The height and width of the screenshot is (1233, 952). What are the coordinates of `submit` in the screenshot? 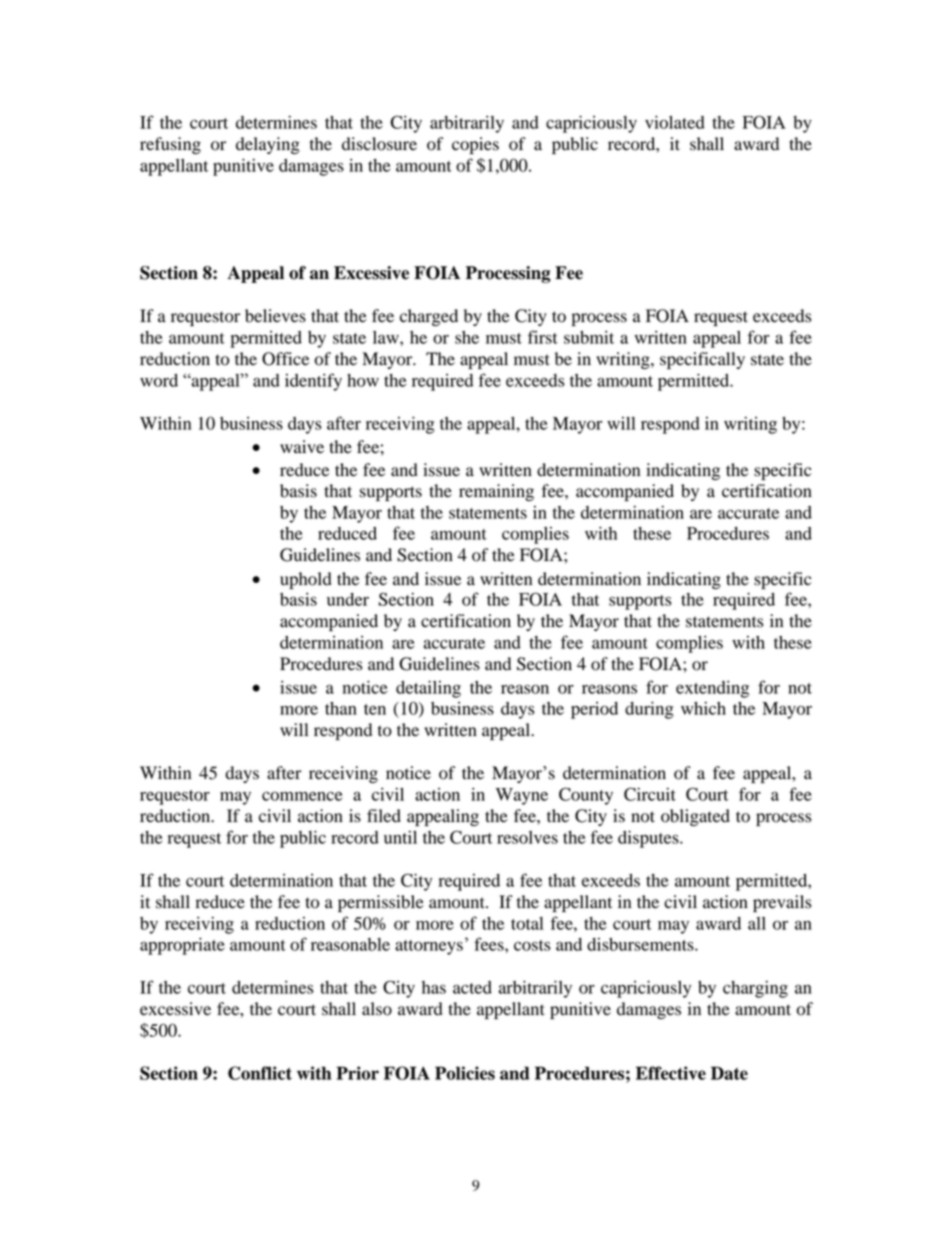 It's located at (589, 337).
